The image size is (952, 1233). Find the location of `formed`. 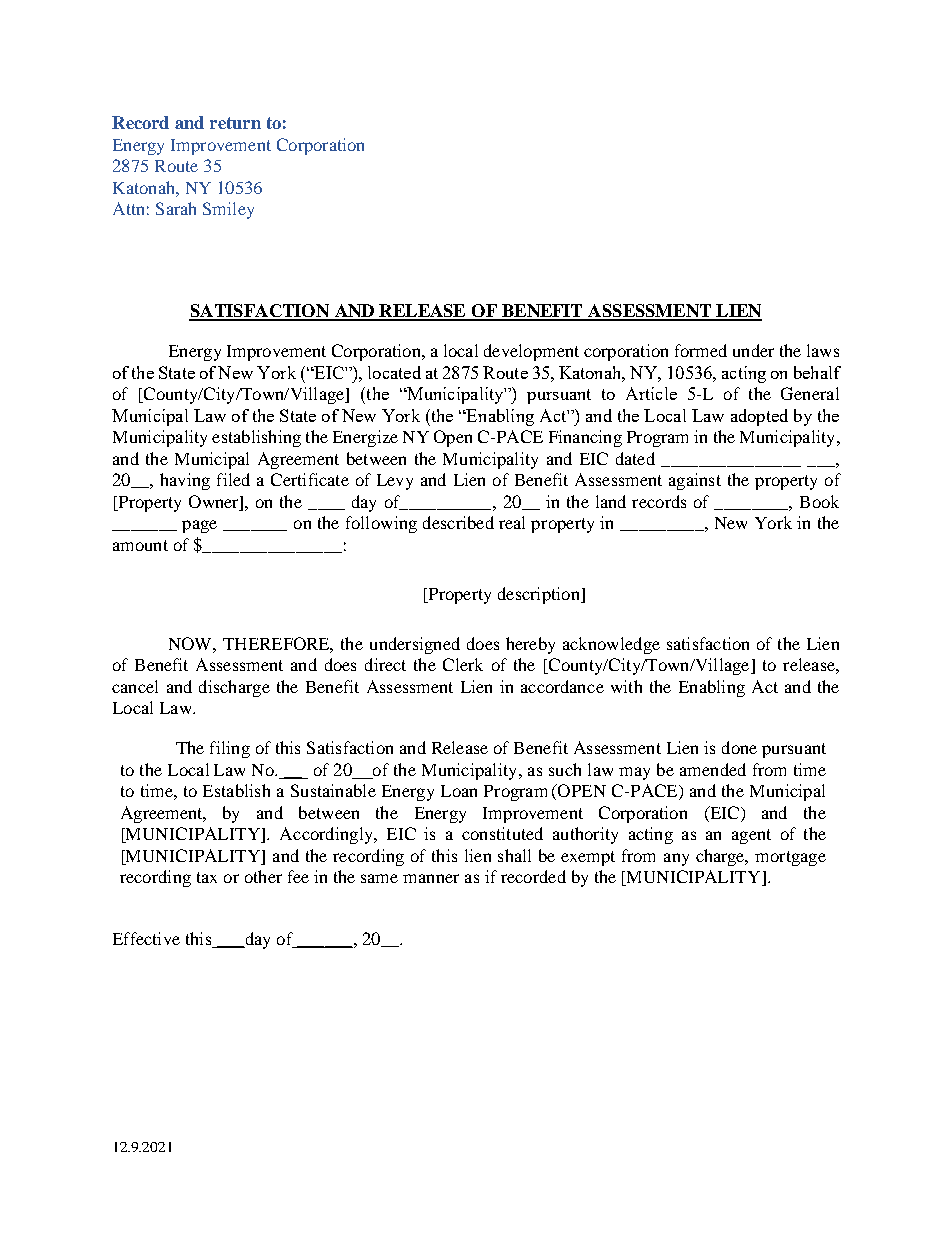

formed is located at coordinates (701, 350).
